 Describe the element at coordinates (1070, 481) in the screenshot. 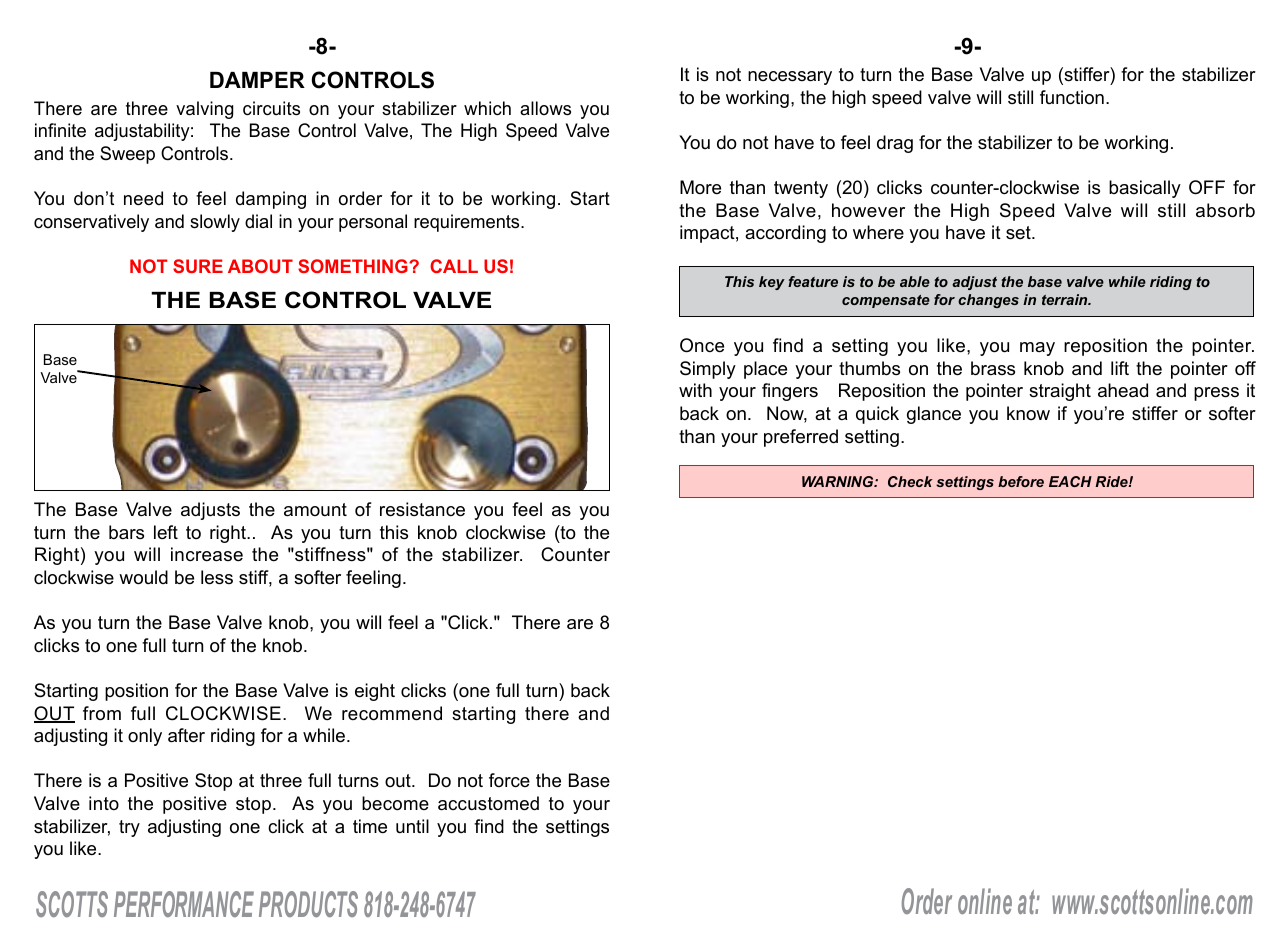

I see `EACH` at that location.
